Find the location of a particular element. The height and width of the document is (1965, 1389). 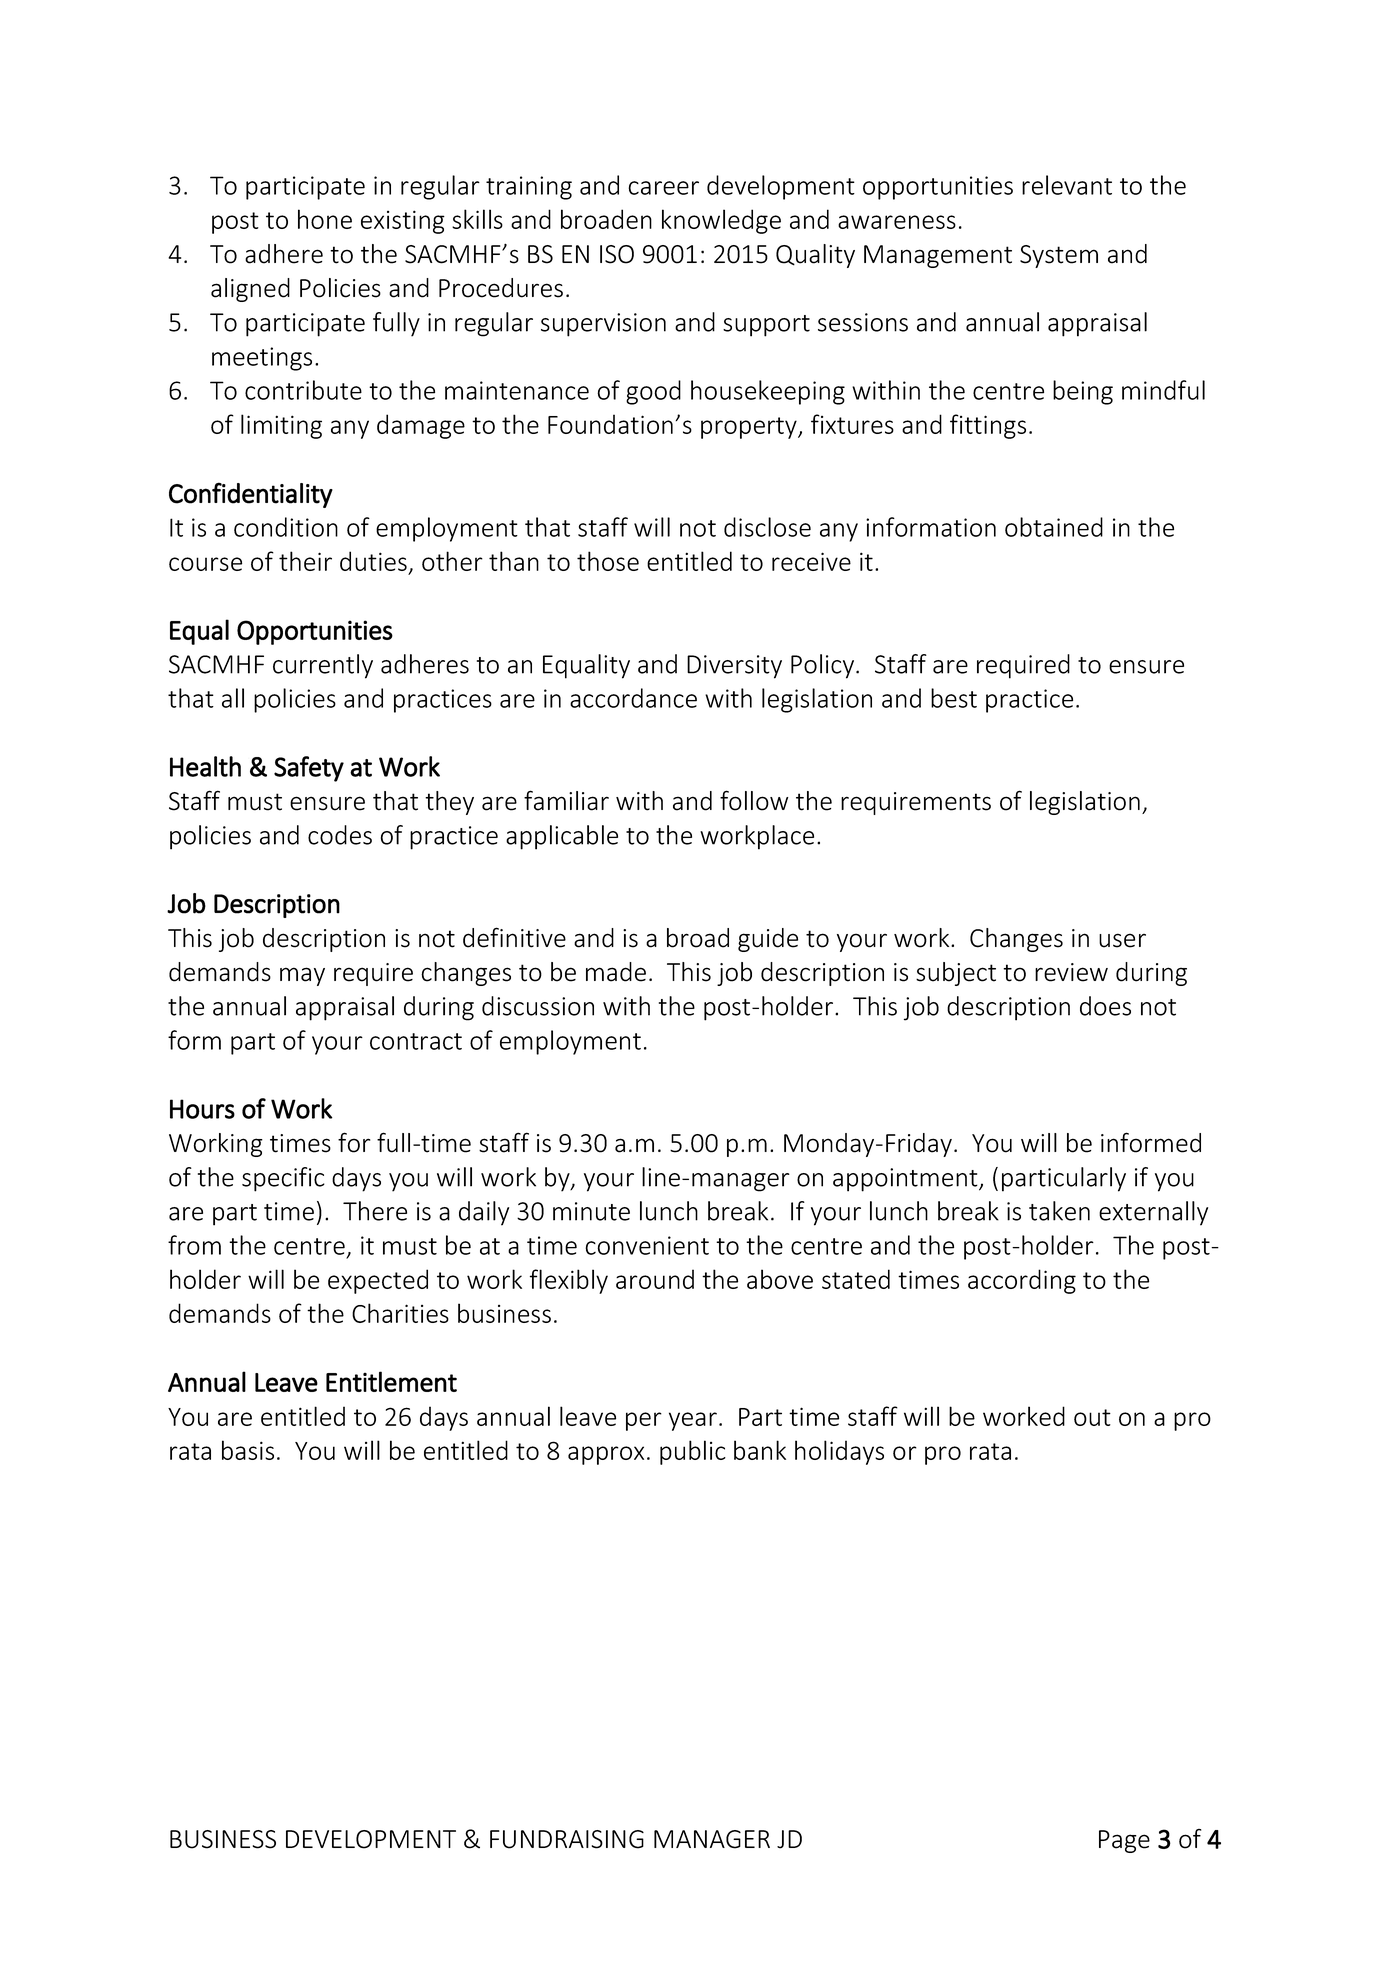

basis is located at coordinates (248, 1450).
